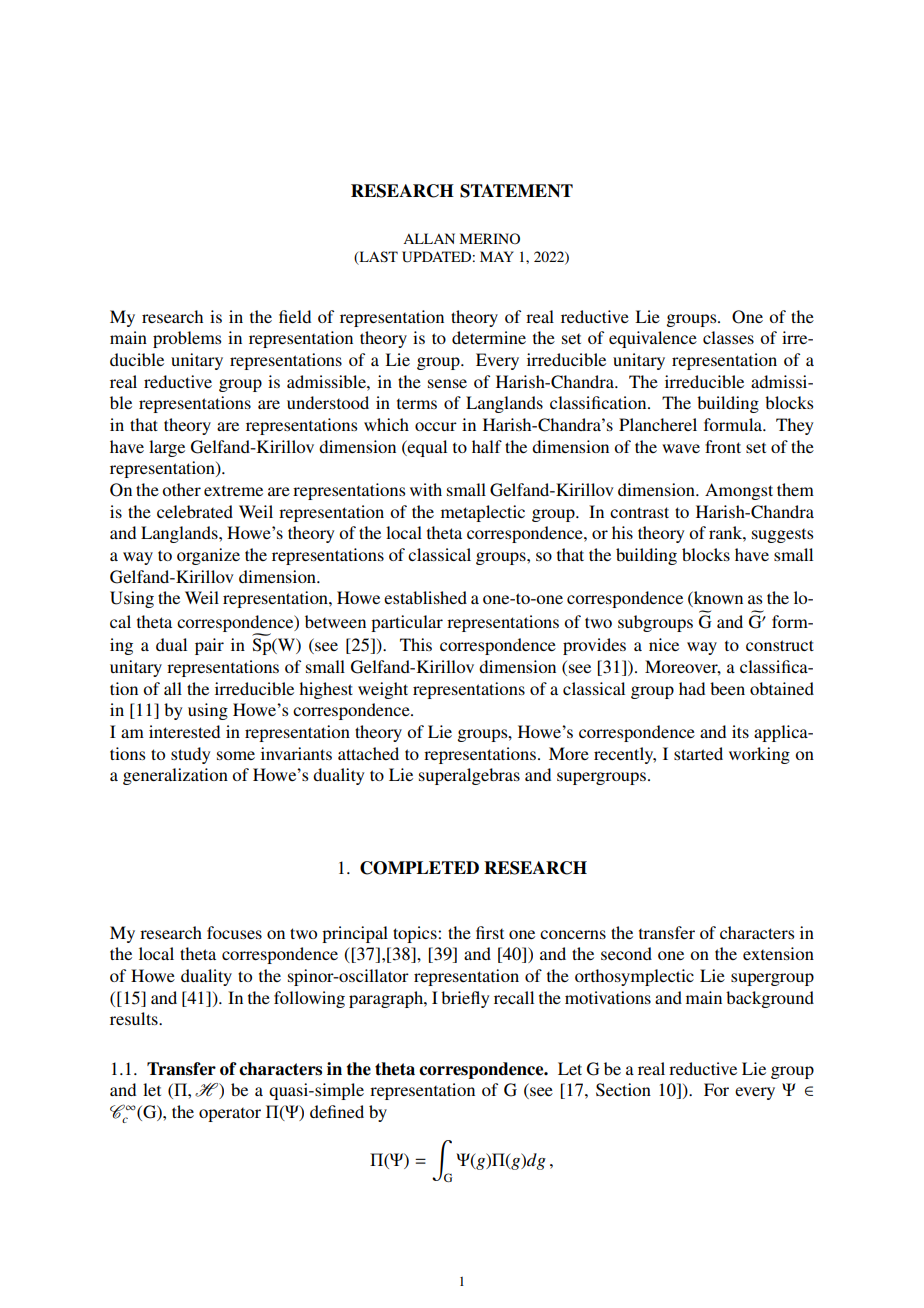 The height and width of the image is (1308, 924). Describe the element at coordinates (416, 644) in the image. I see `This` at that location.
